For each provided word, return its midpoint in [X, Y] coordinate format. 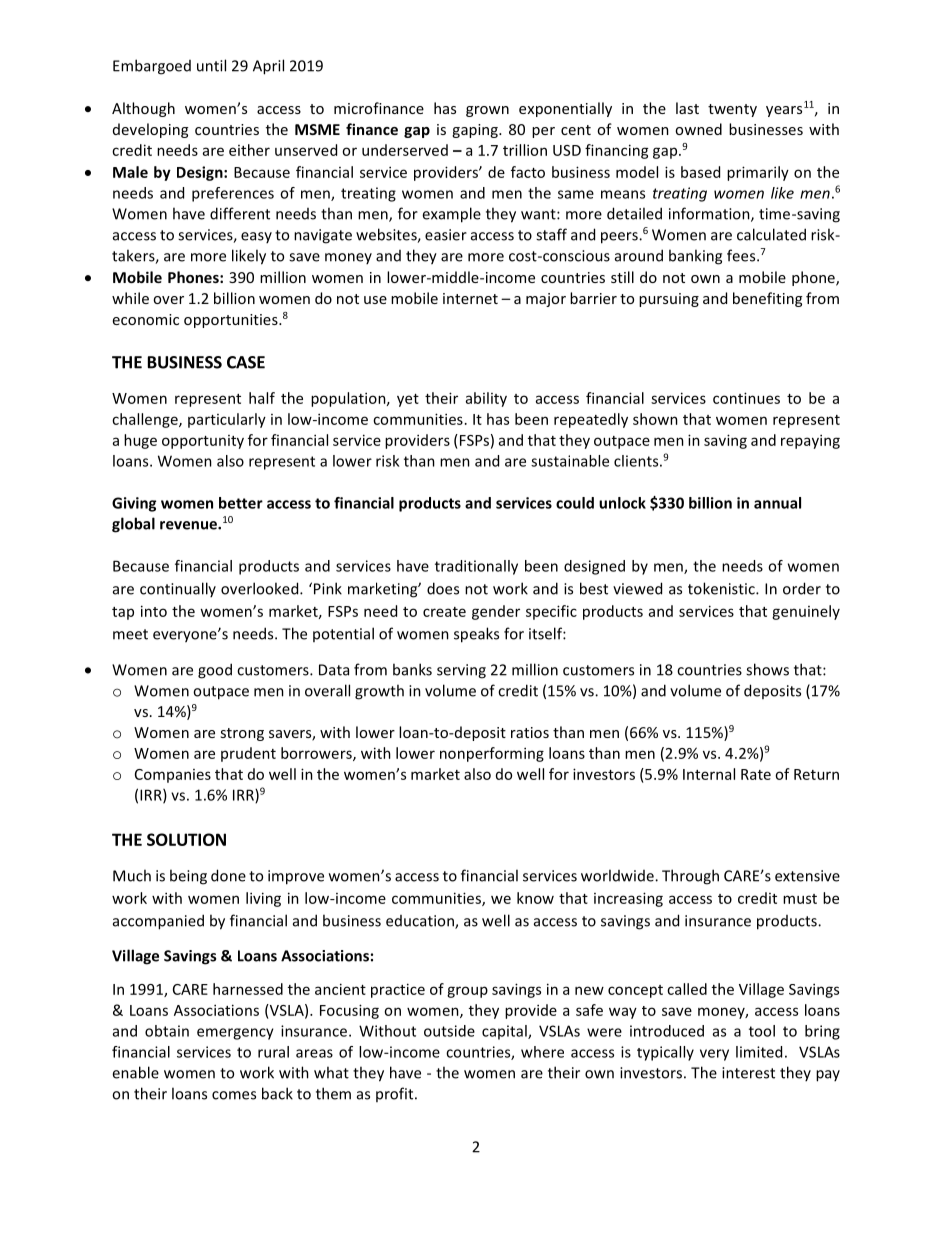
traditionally [476, 567]
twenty [732, 110]
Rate [756, 774]
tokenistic [722, 588]
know [535, 898]
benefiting [767, 299]
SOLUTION [186, 839]
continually [178, 589]
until [211, 65]
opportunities [232, 321]
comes [234, 1095]
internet [470, 298]
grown [487, 111]
